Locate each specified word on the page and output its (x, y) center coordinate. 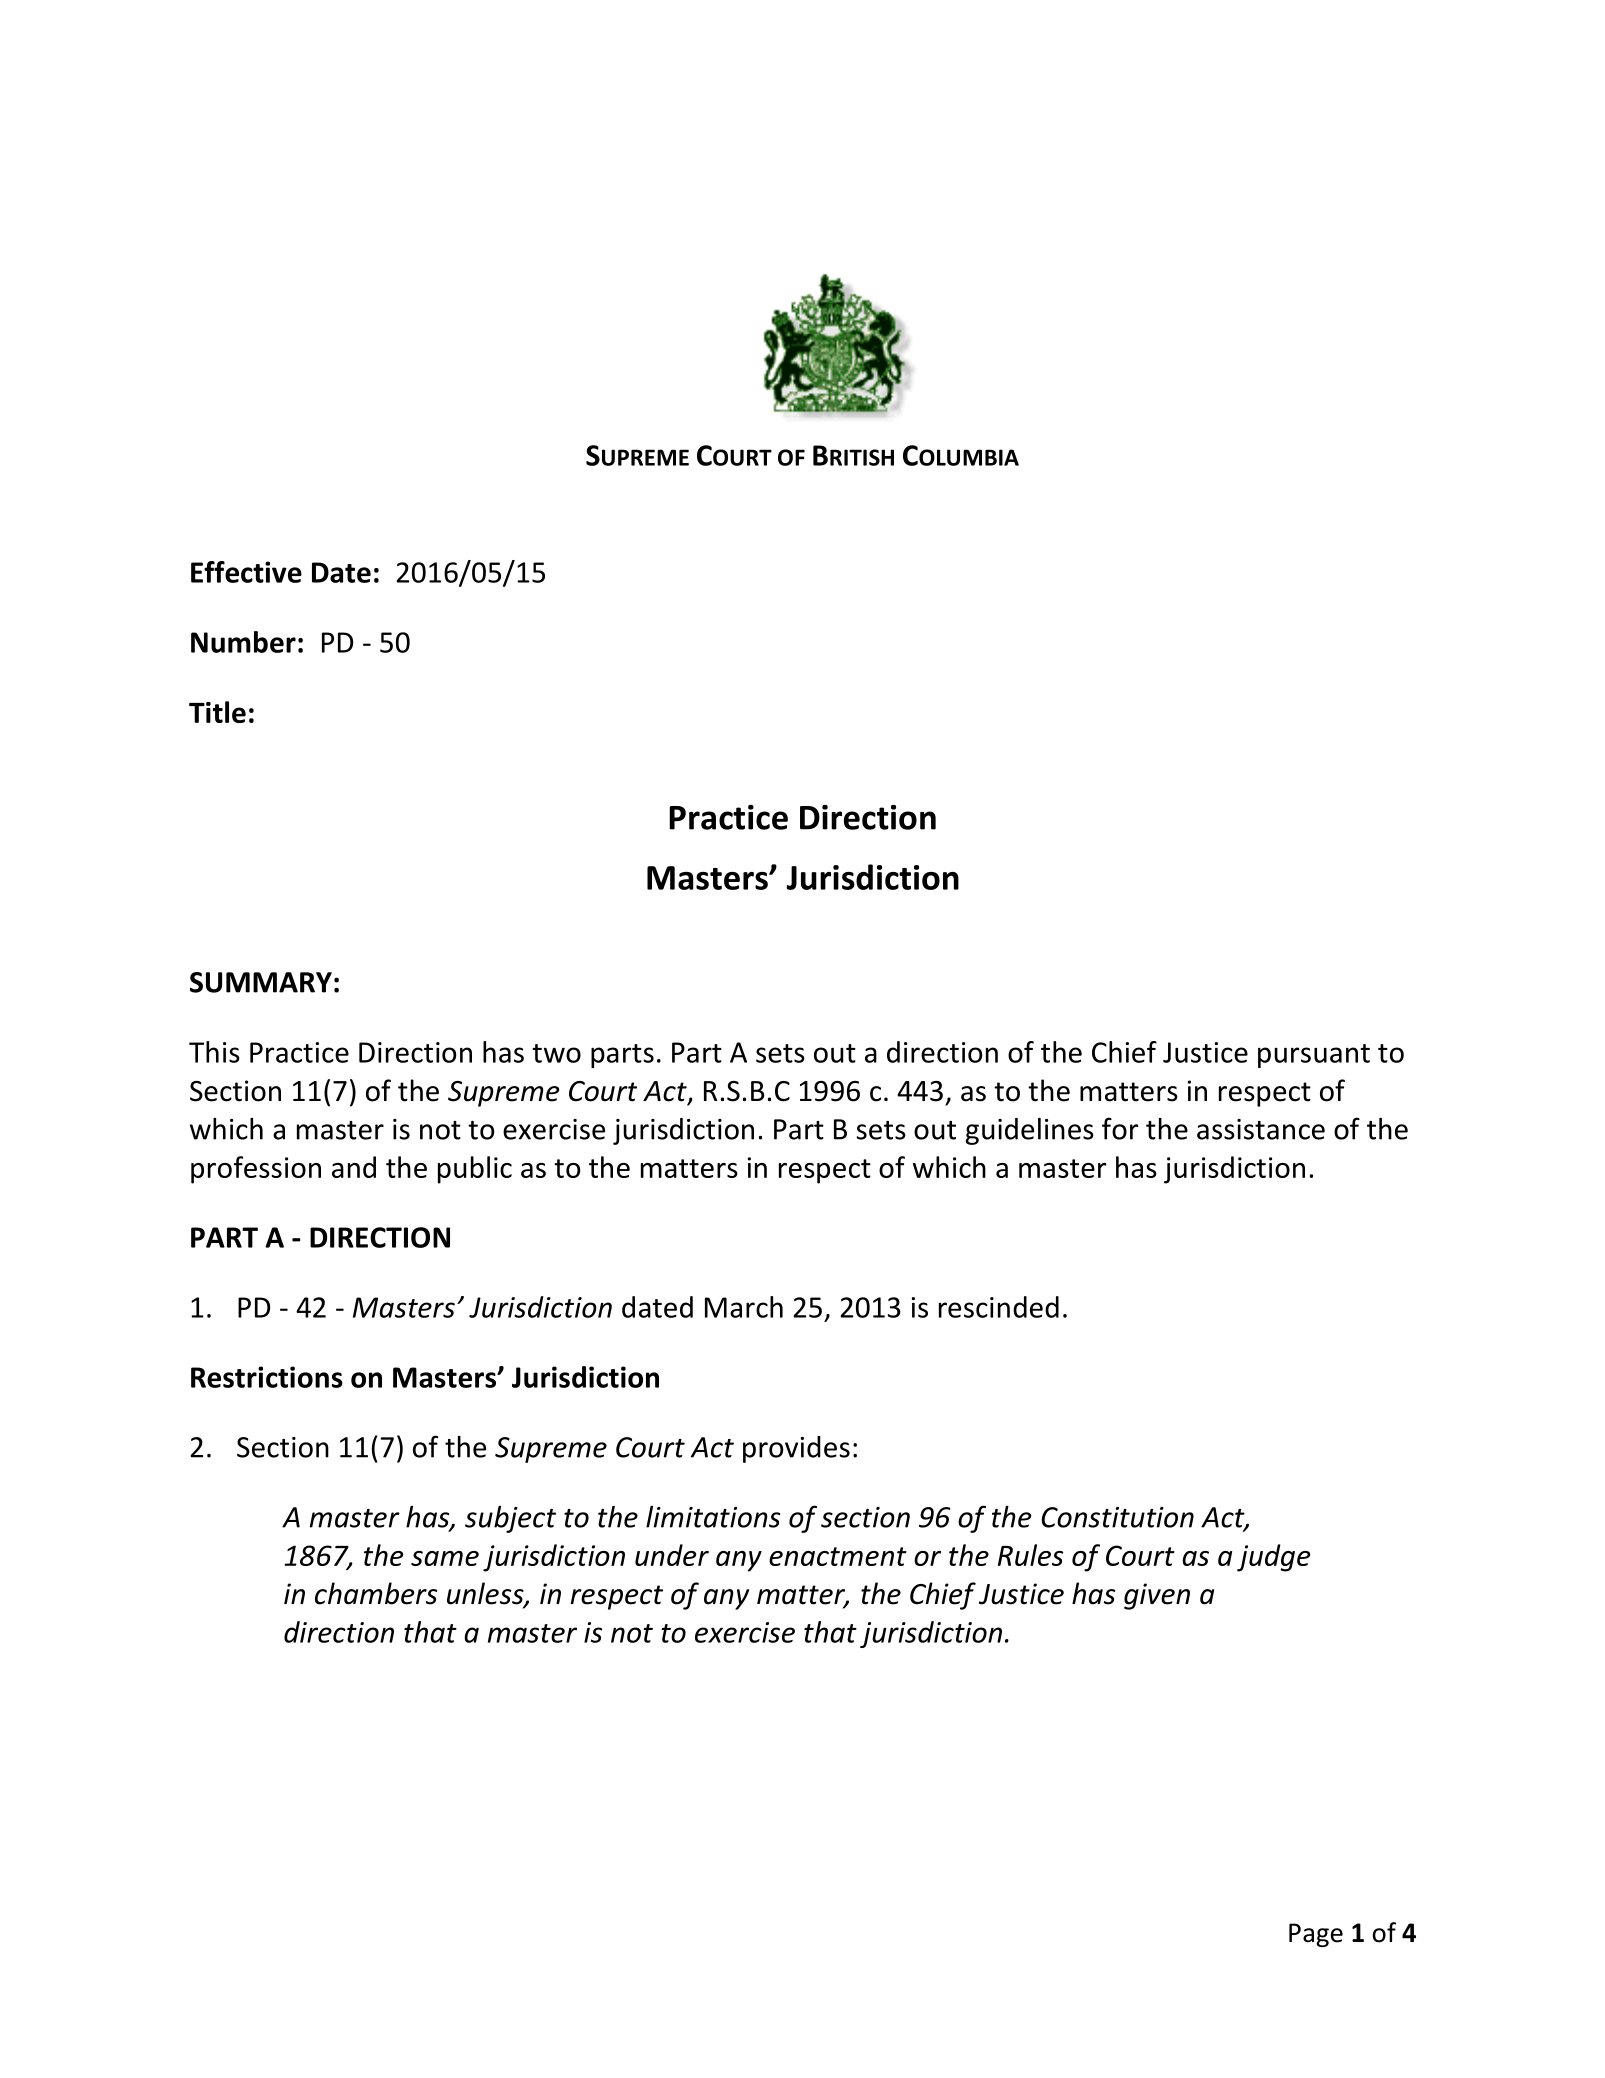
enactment (838, 1556)
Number (243, 642)
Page (1316, 1935)
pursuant (1314, 1056)
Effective (246, 572)
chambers (376, 1593)
